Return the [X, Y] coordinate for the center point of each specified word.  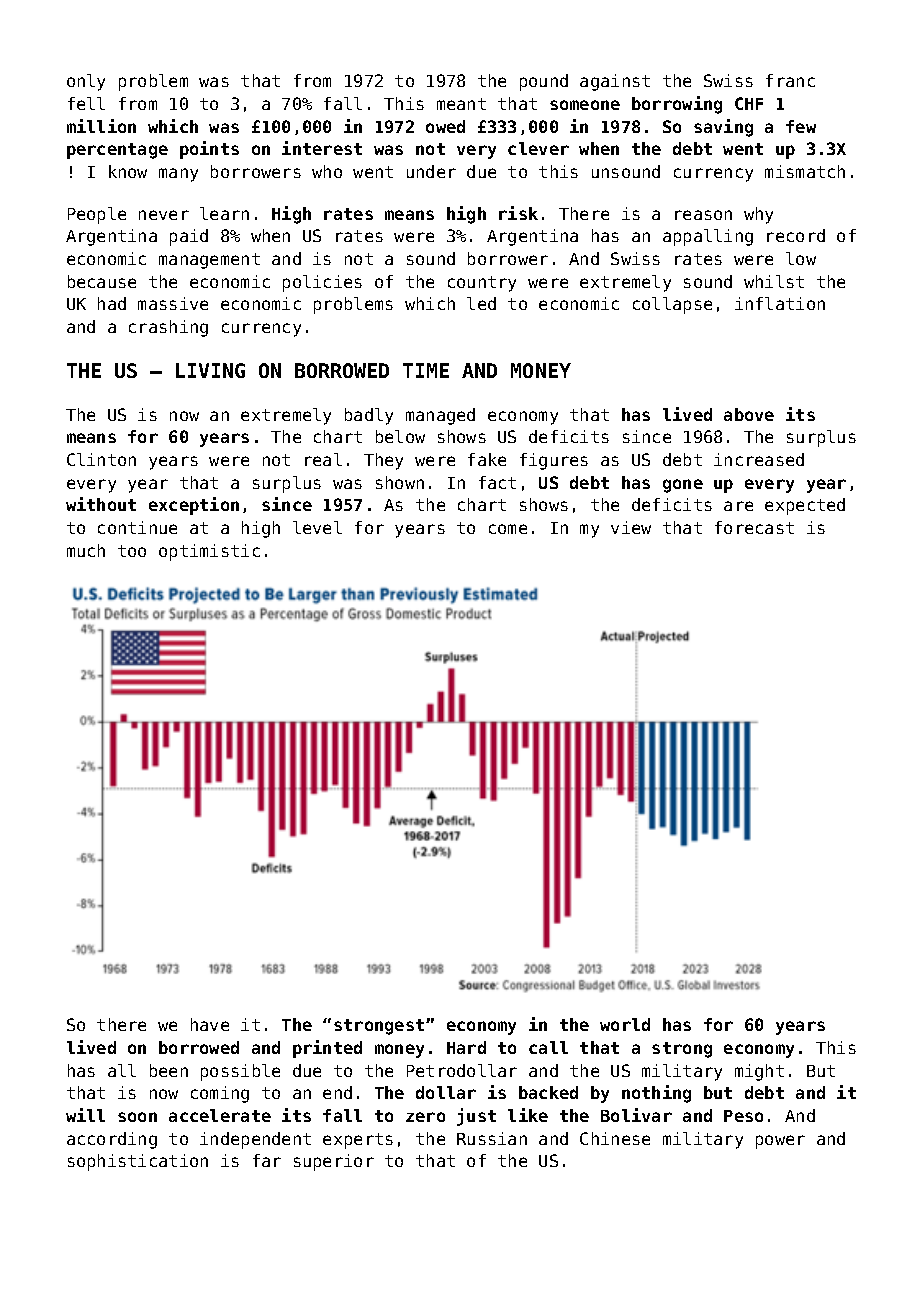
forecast [754, 527]
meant [461, 104]
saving [723, 128]
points [209, 150]
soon [137, 1117]
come [508, 529]
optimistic [209, 552]
